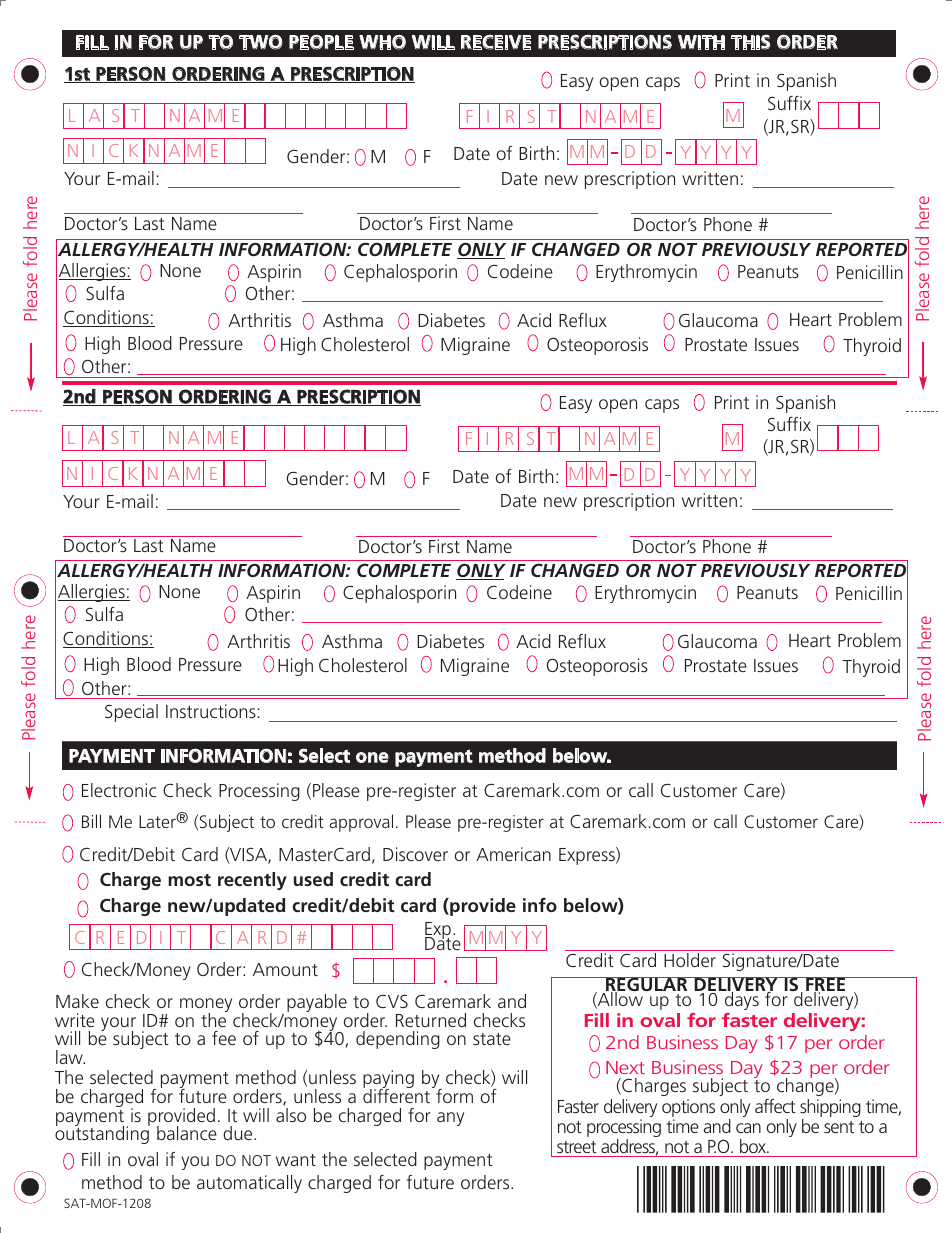 This screenshot has width=952, height=1233. I want to click on balance, so click(187, 1133).
